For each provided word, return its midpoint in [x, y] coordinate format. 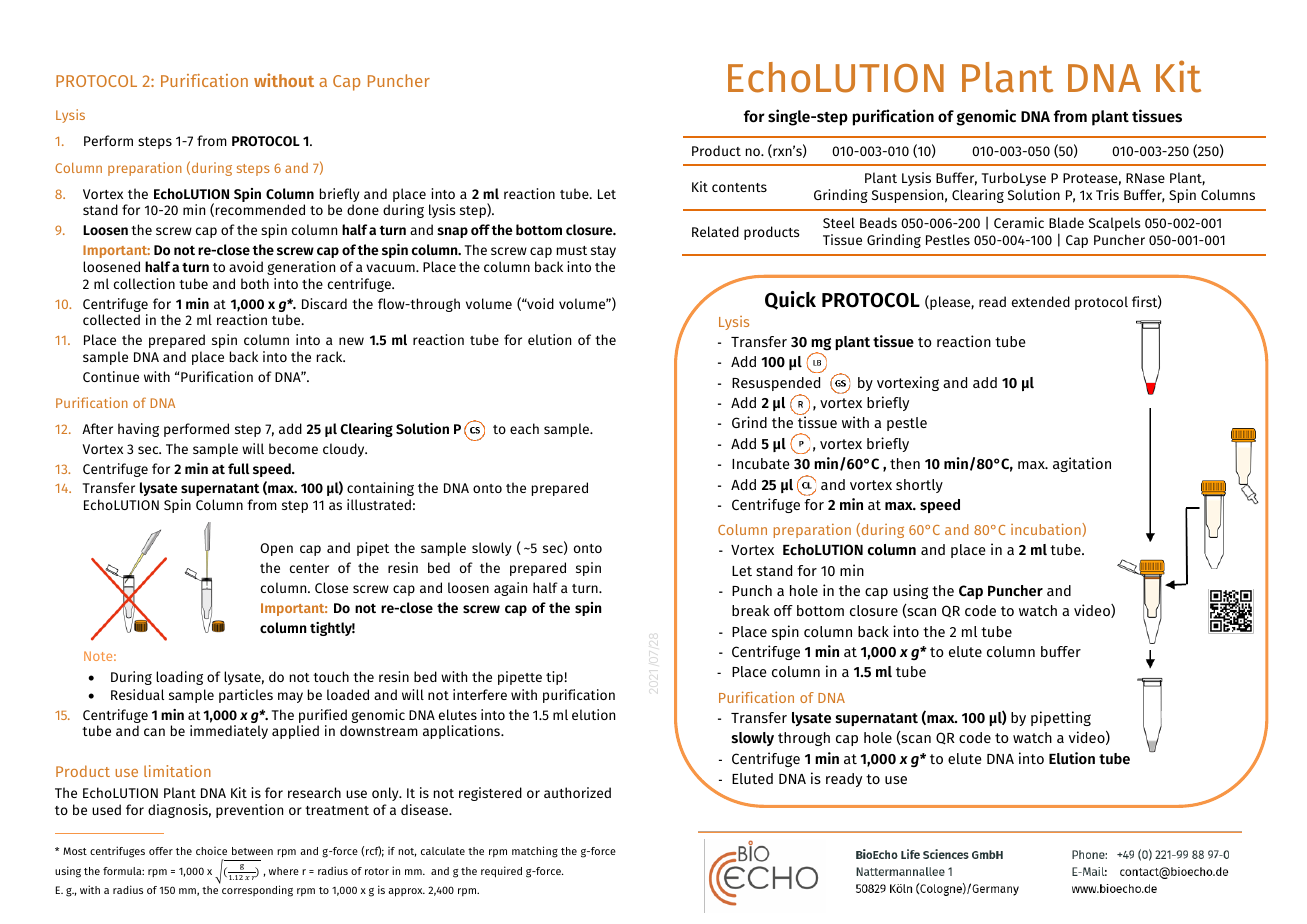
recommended [260, 209]
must [572, 250]
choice [211, 851]
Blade [1066, 222]
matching [535, 852]
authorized [577, 792]
